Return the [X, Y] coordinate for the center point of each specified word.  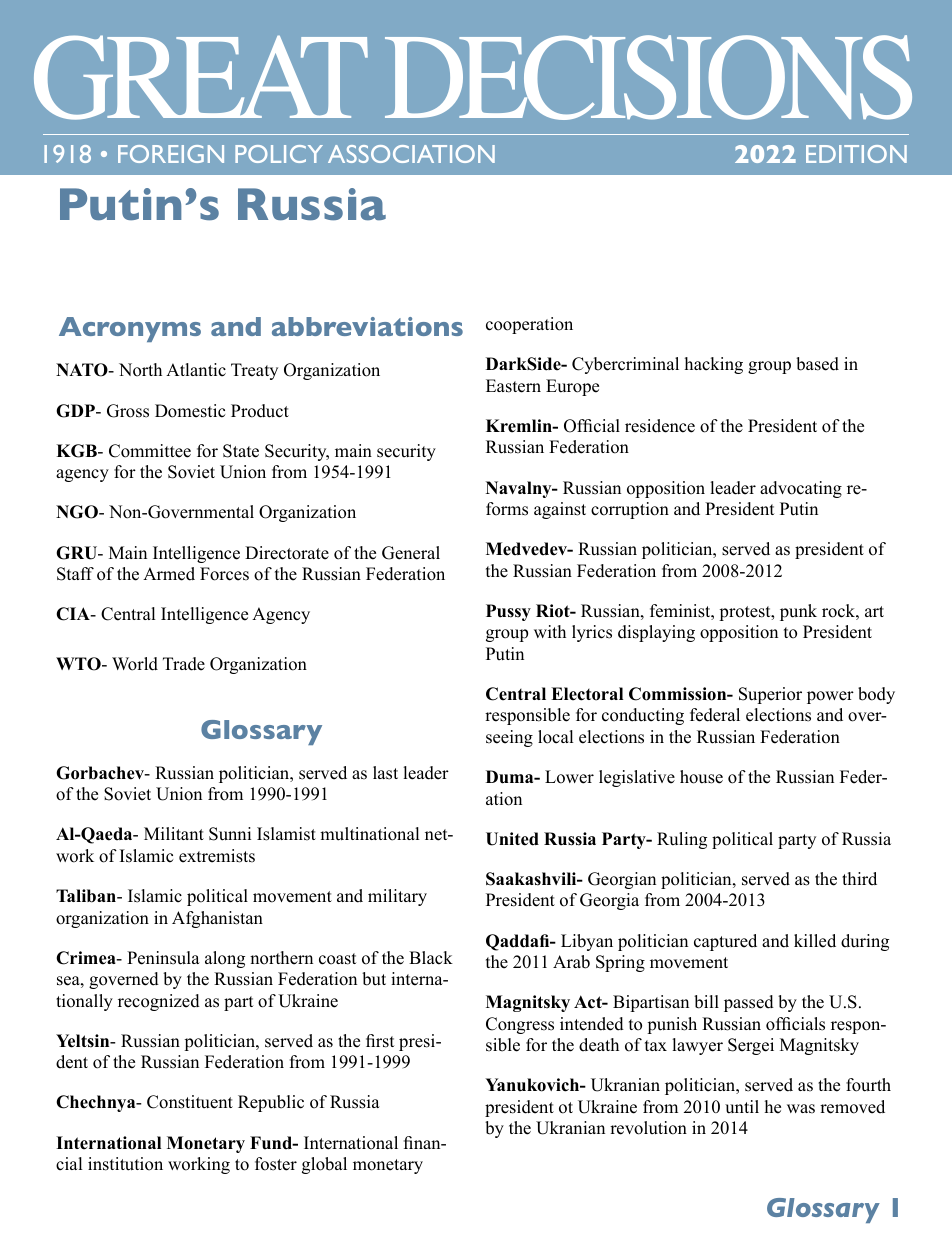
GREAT [201, 77]
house [701, 777]
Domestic [190, 411]
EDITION [856, 154]
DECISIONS [648, 77]
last [385, 773]
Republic [271, 1103]
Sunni [230, 834]
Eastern [513, 386]
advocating [801, 489]
